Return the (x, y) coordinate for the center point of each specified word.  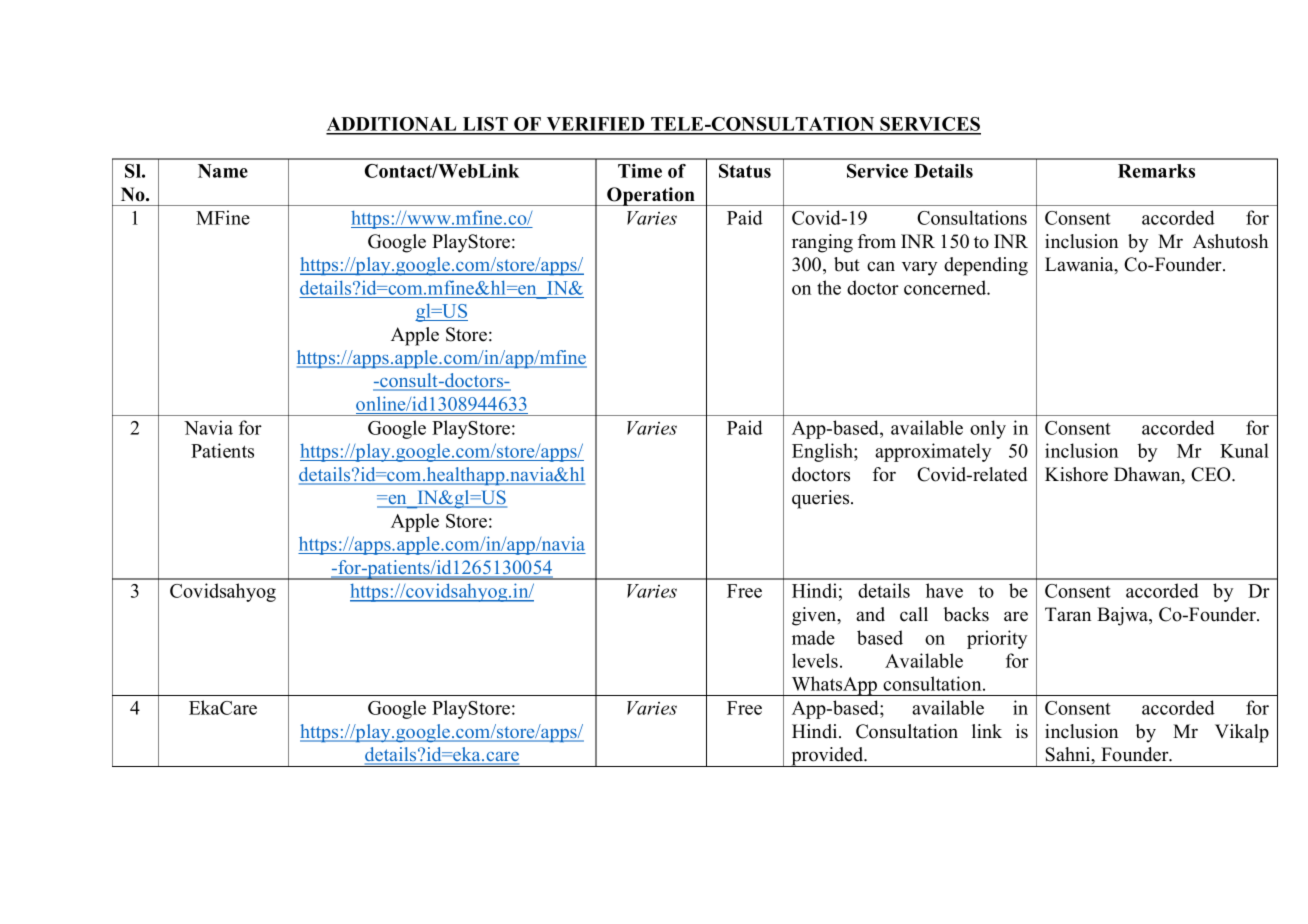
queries (822, 499)
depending (986, 266)
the (829, 287)
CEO (1212, 474)
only (988, 429)
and (870, 614)
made (813, 637)
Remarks (1156, 171)
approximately (933, 452)
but (847, 264)
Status (745, 171)
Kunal (1244, 450)
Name (223, 171)
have (944, 590)
